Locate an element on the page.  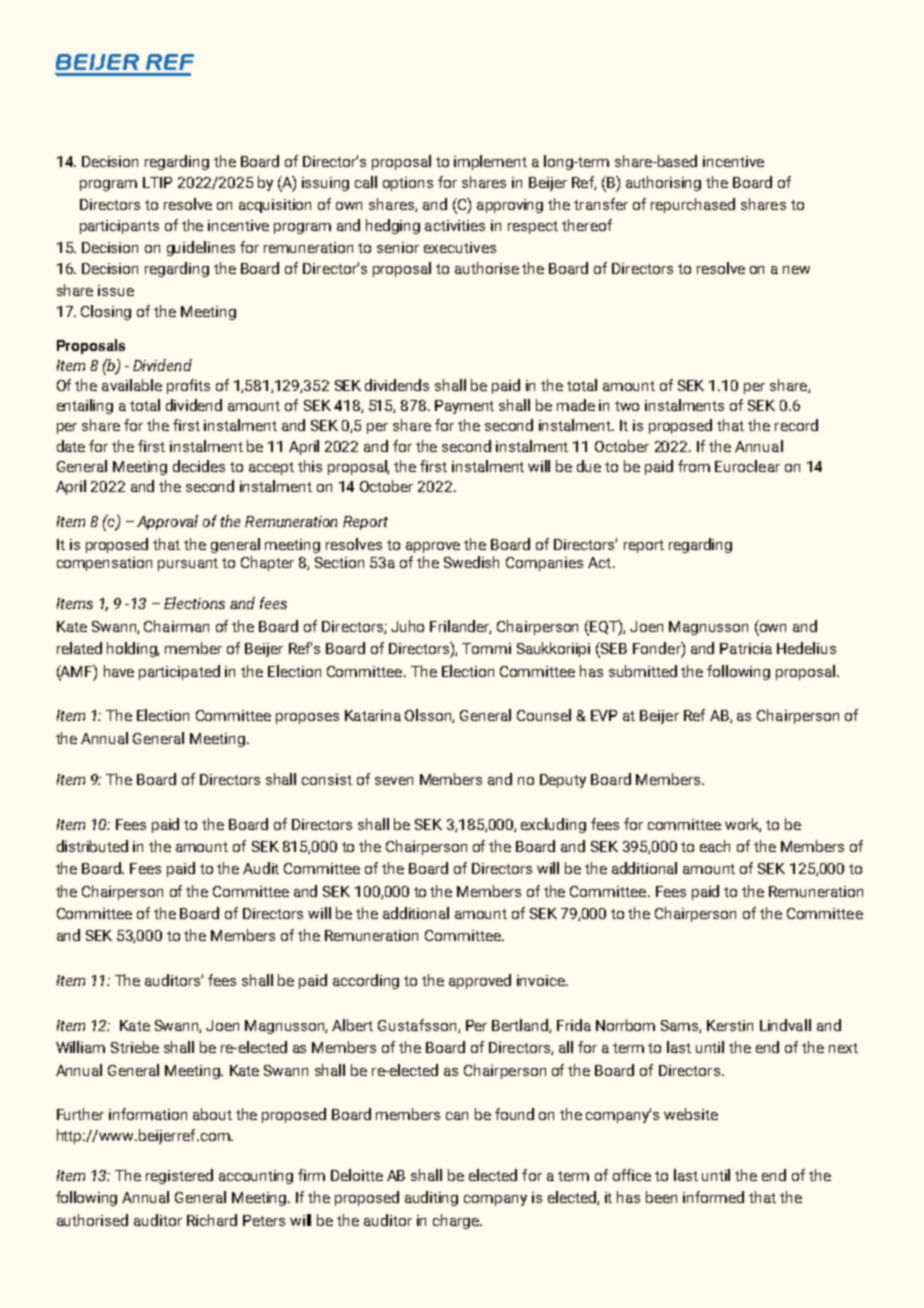
informed is located at coordinates (713, 1197).
